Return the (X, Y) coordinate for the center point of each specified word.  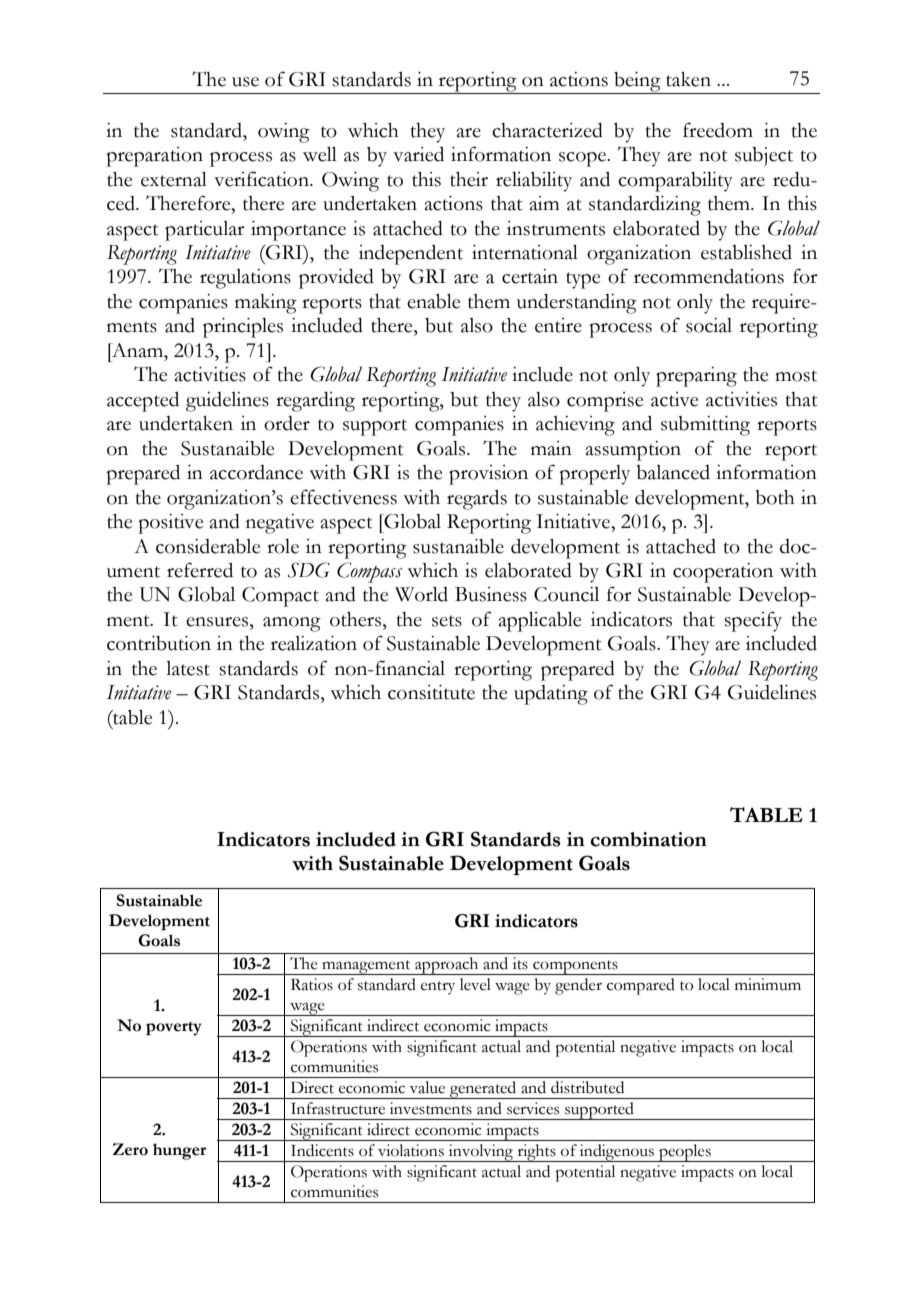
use (245, 82)
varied (418, 154)
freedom (718, 130)
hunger (179, 1151)
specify (753, 621)
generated (483, 1090)
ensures (218, 622)
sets (447, 621)
